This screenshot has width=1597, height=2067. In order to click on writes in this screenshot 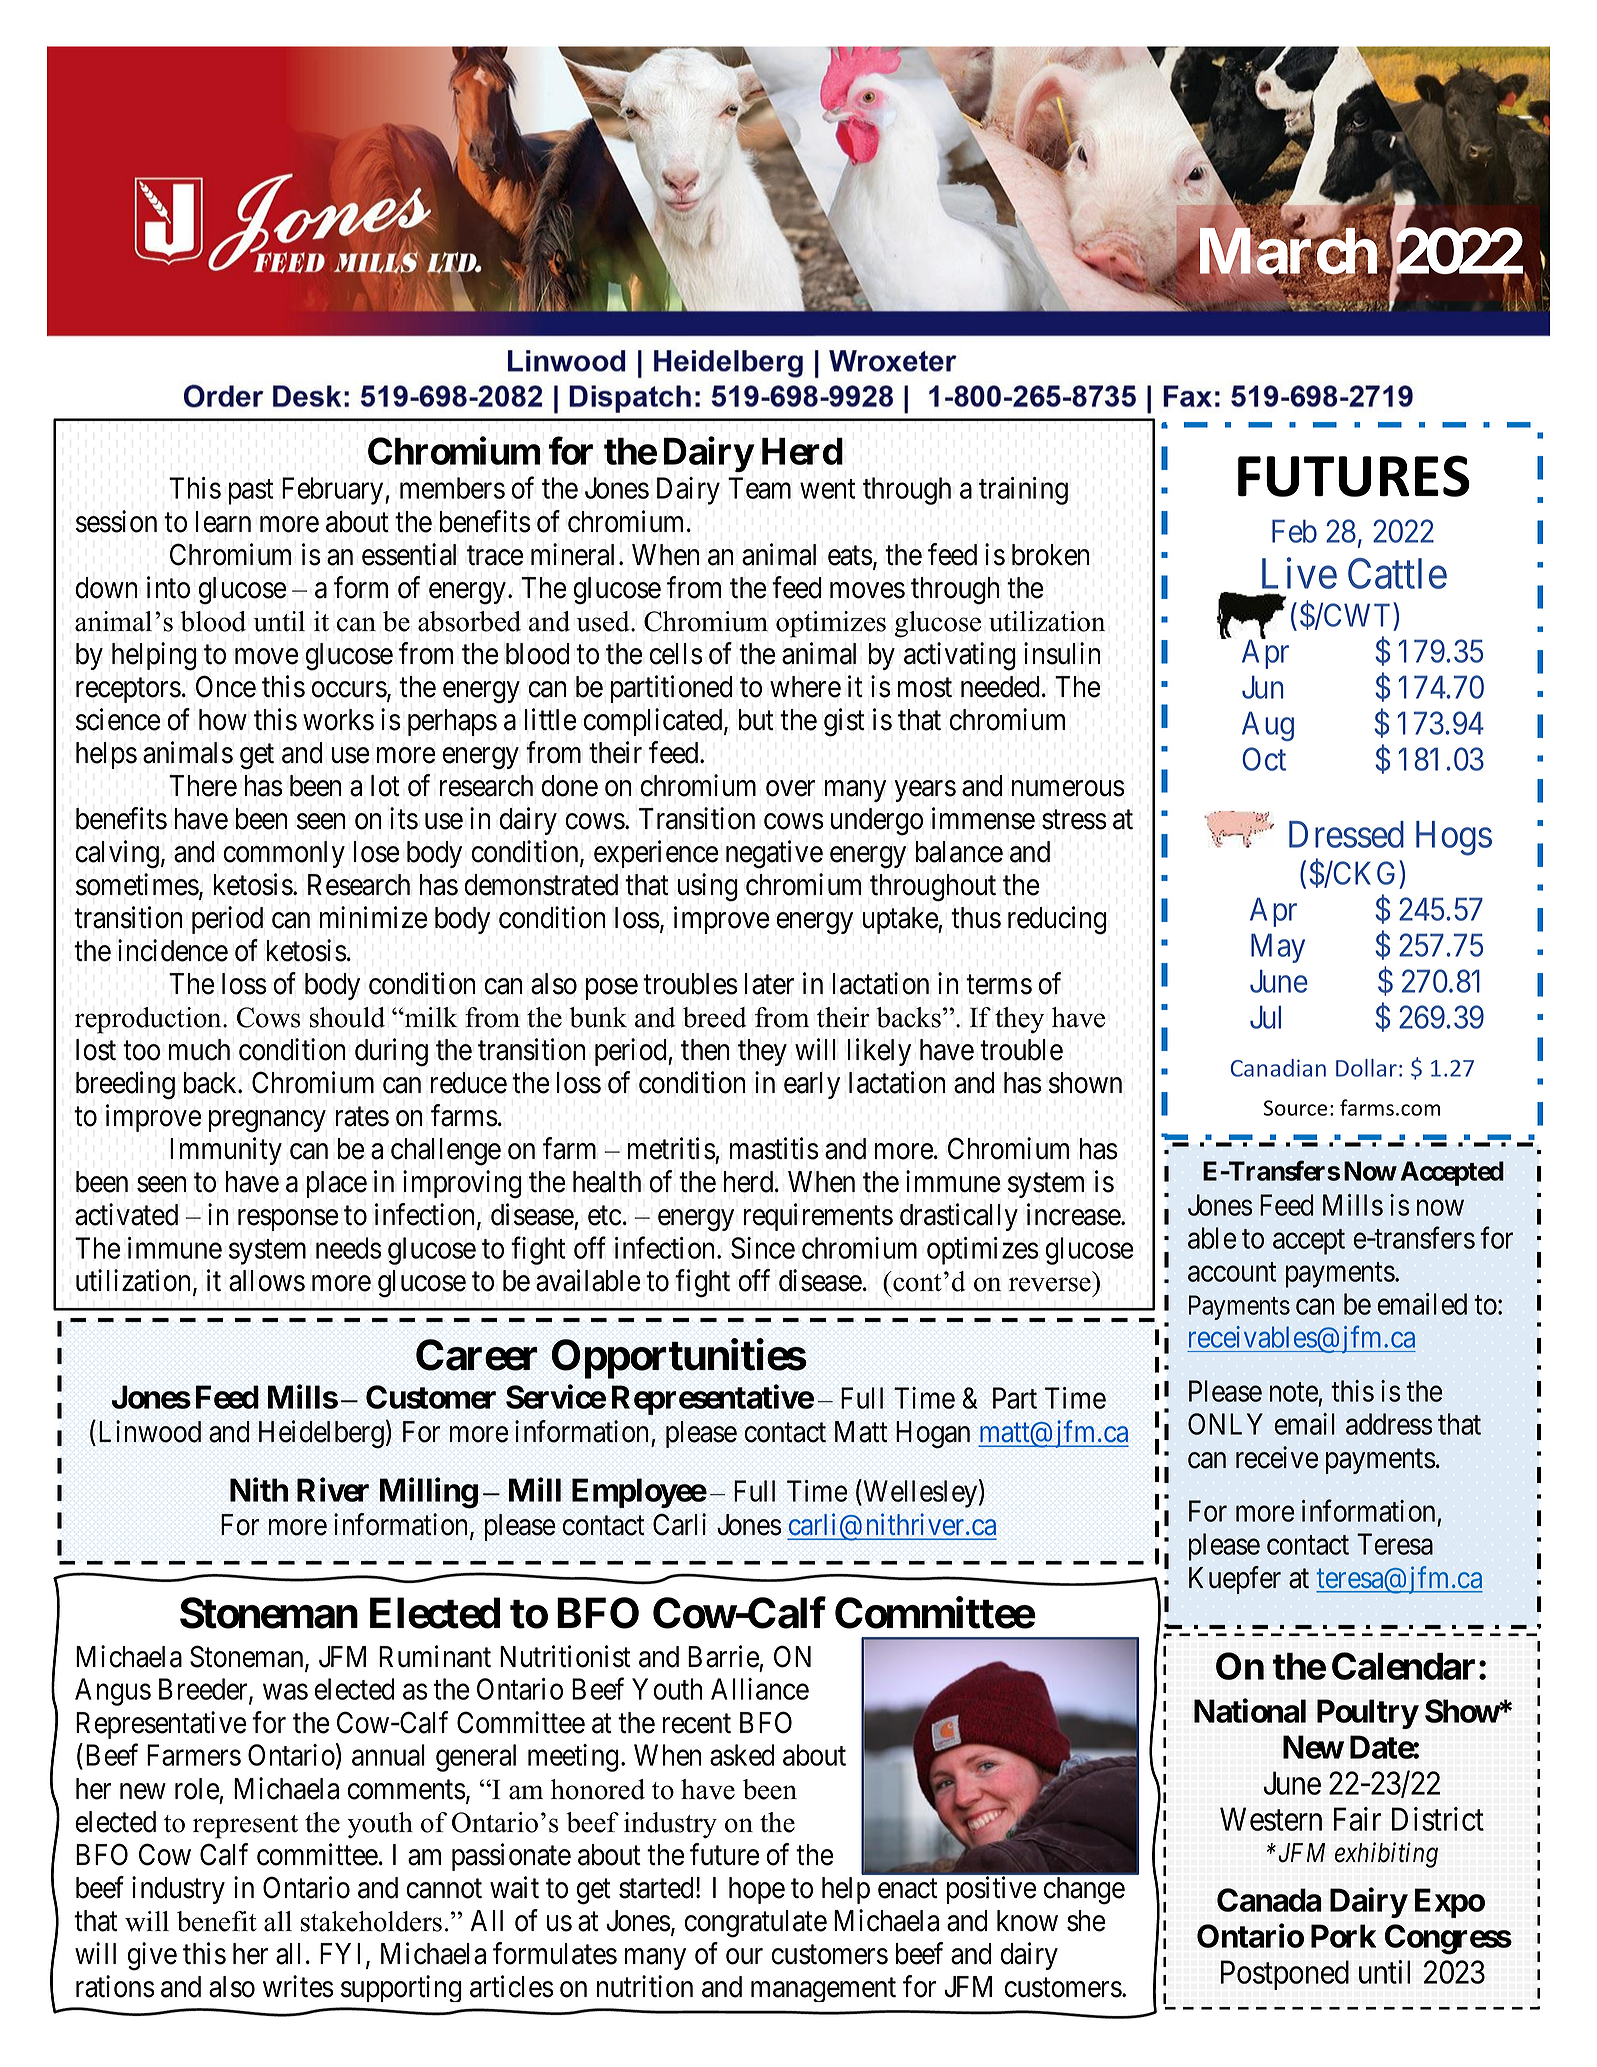, I will do `click(298, 1986)`.
